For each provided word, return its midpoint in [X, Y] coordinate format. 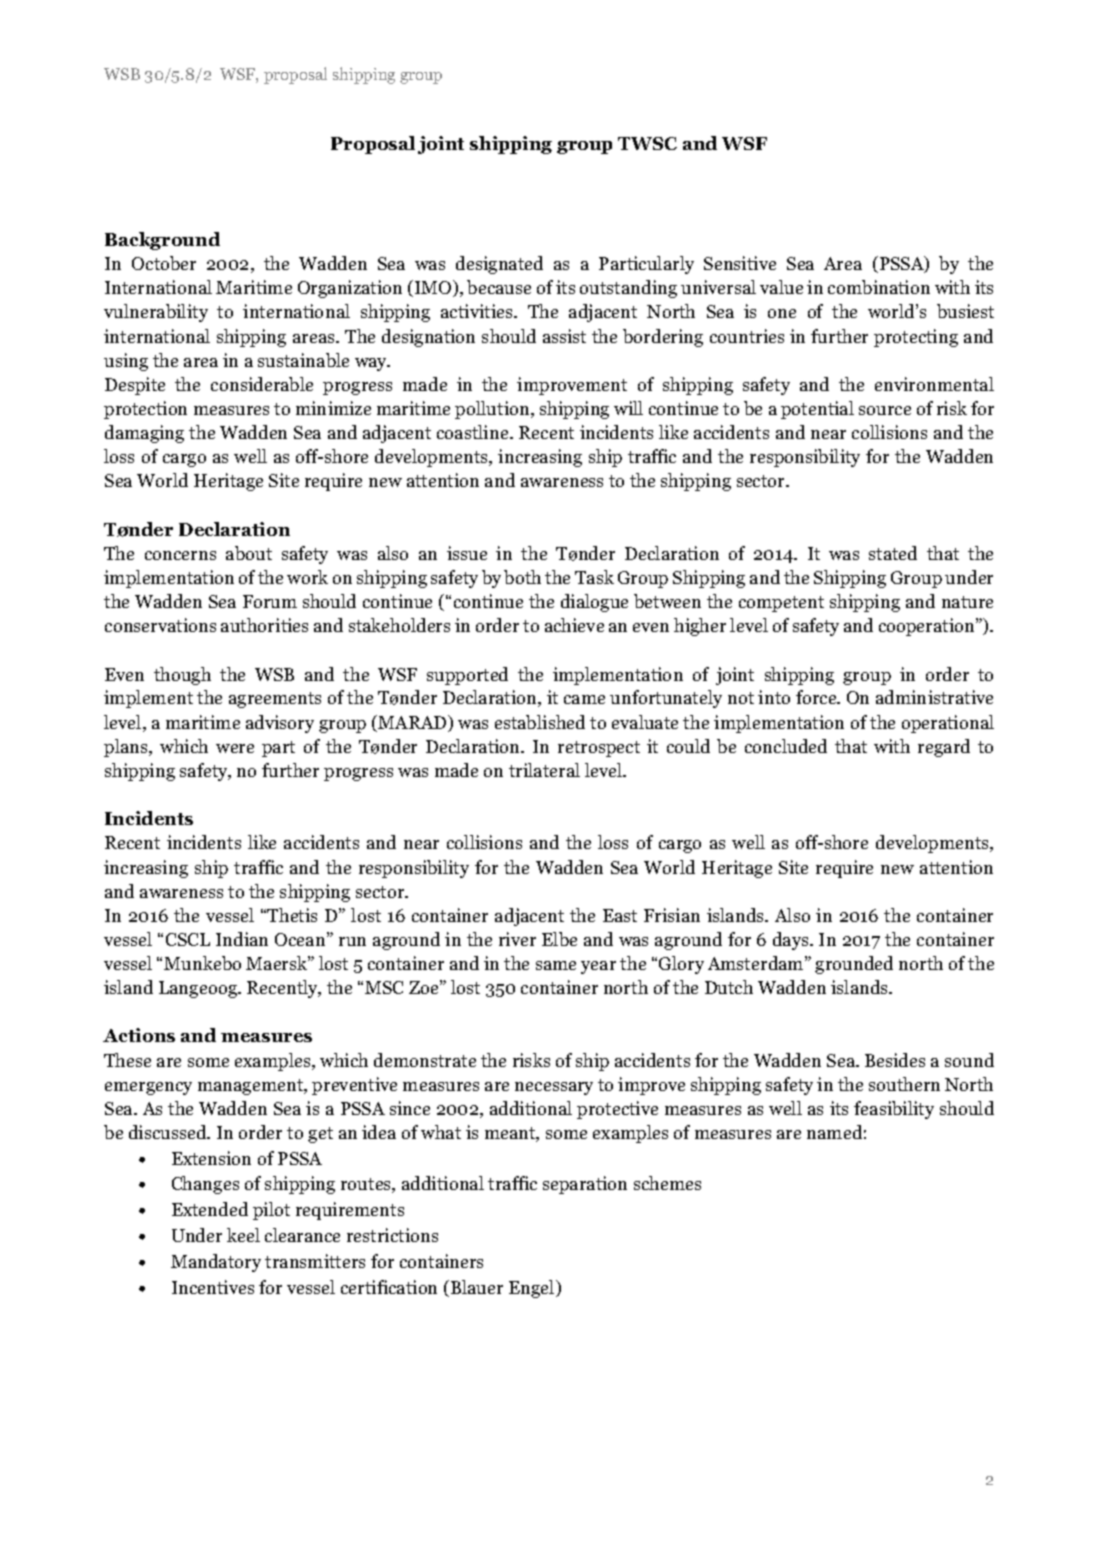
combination [879, 287]
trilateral [544, 770]
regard [944, 748]
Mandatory [216, 1263]
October [164, 263]
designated [499, 265]
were [235, 748]
